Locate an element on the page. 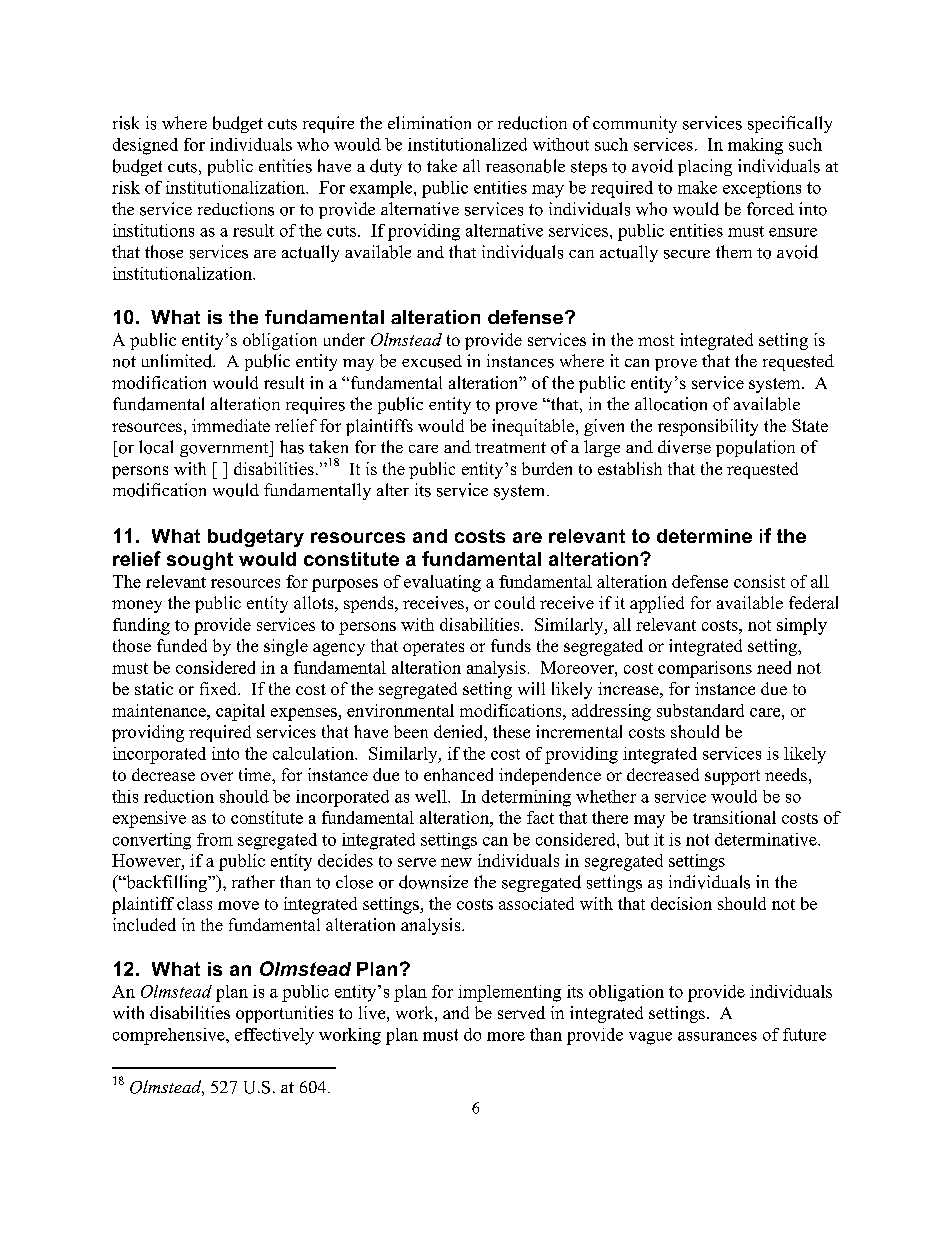 This image has width=952, height=1233. designed is located at coordinates (145, 146).
